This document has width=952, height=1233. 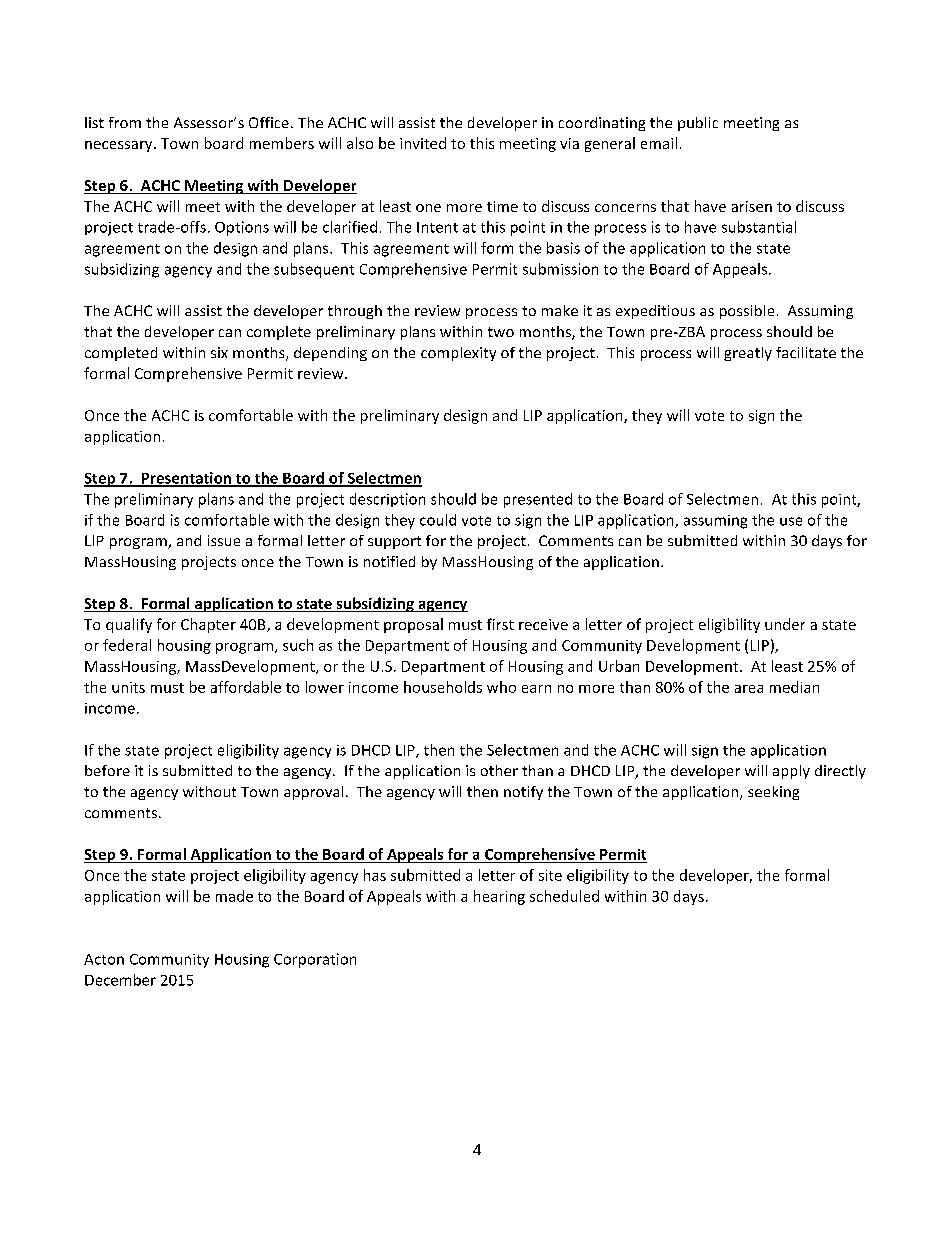 I want to click on public, so click(x=698, y=124).
